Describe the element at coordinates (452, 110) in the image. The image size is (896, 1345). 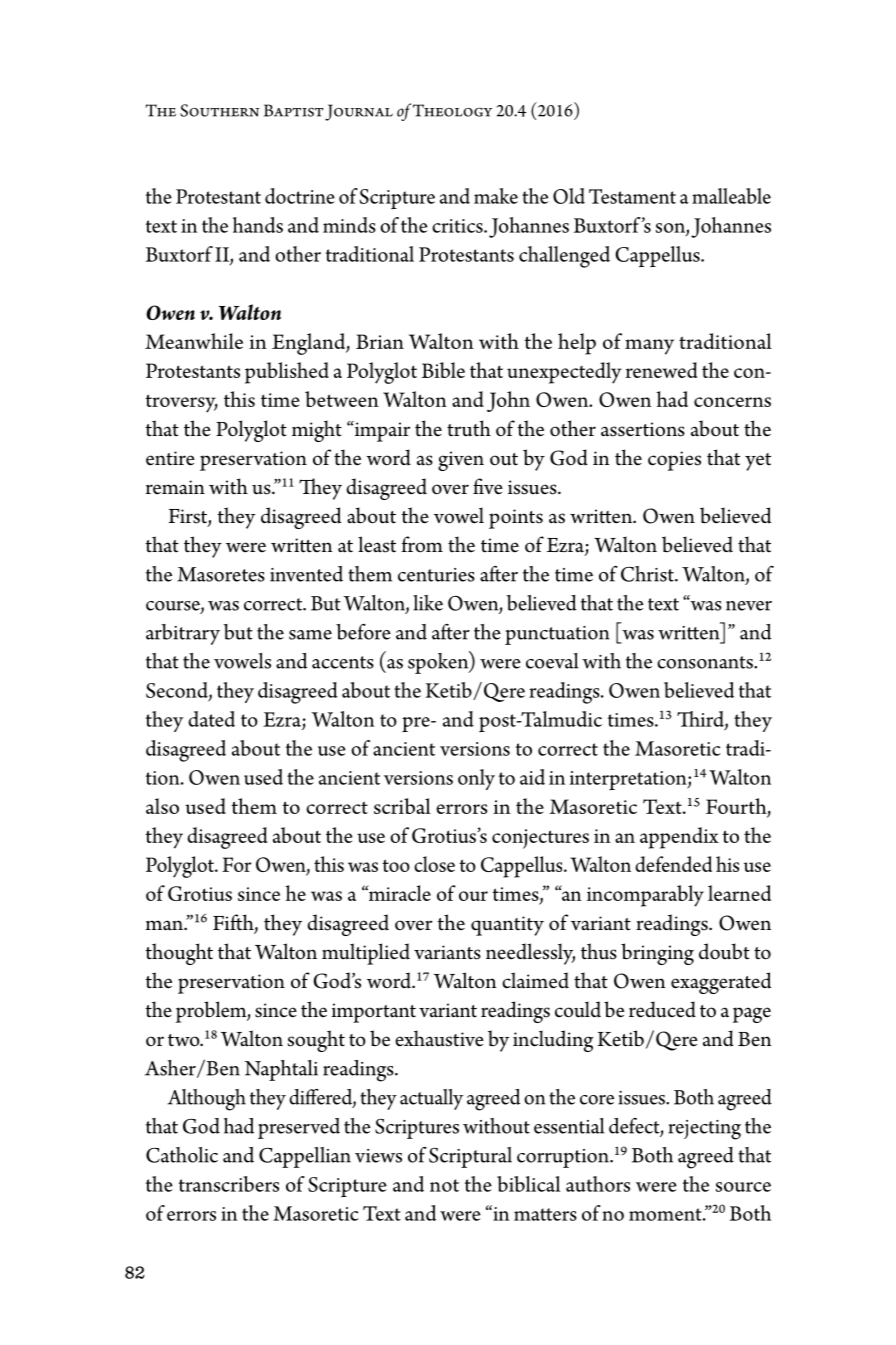
I see `Theology` at that location.
